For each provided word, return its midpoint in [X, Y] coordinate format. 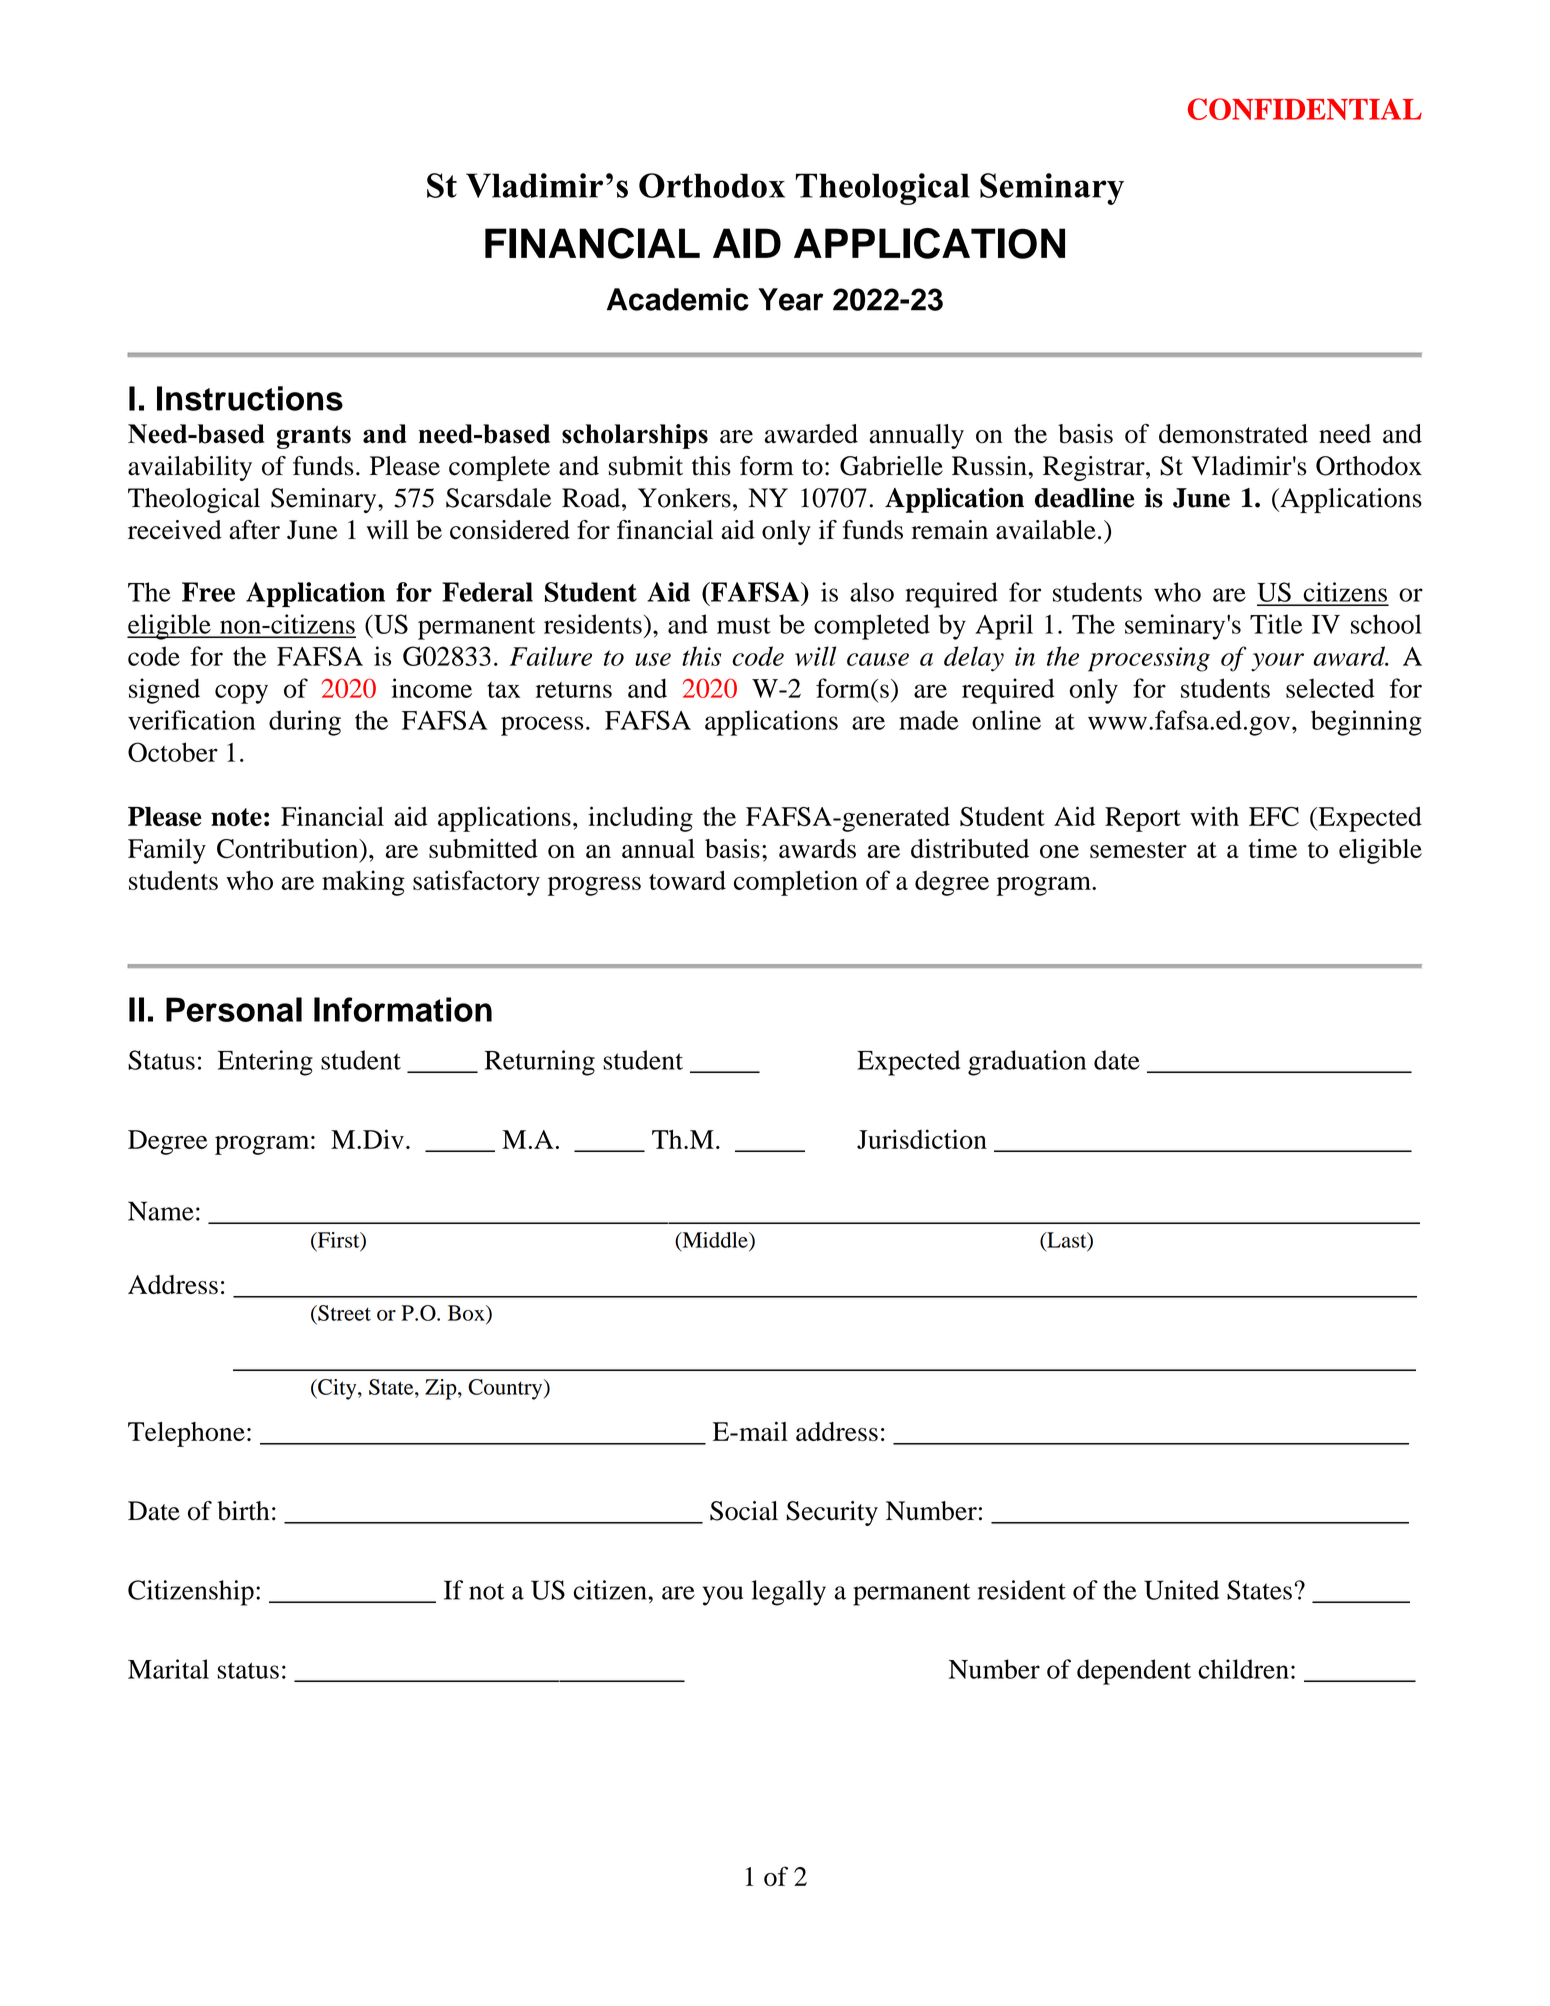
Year [790, 299]
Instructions [250, 398]
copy [241, 694]
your [1277, 662]
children [1243, 1669]
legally [789, 1593]
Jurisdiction [922, 1139]
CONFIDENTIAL [1305, 109]
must [744, 626]
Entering [265, 1063]
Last [1067, 1241]
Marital [168, 1669]
